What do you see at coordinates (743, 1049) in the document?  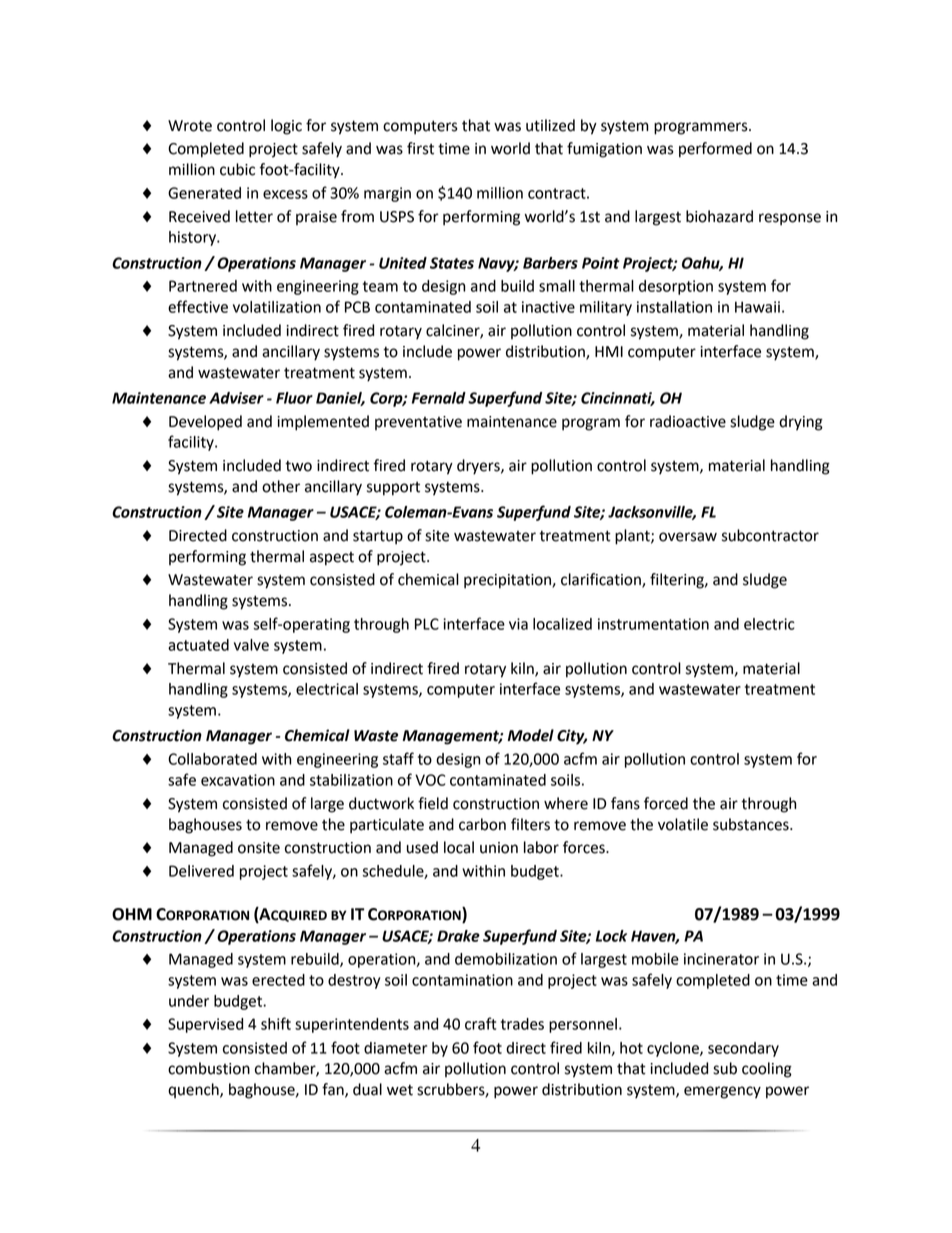 I see `secondary` at bounding box center [743, 1049].
